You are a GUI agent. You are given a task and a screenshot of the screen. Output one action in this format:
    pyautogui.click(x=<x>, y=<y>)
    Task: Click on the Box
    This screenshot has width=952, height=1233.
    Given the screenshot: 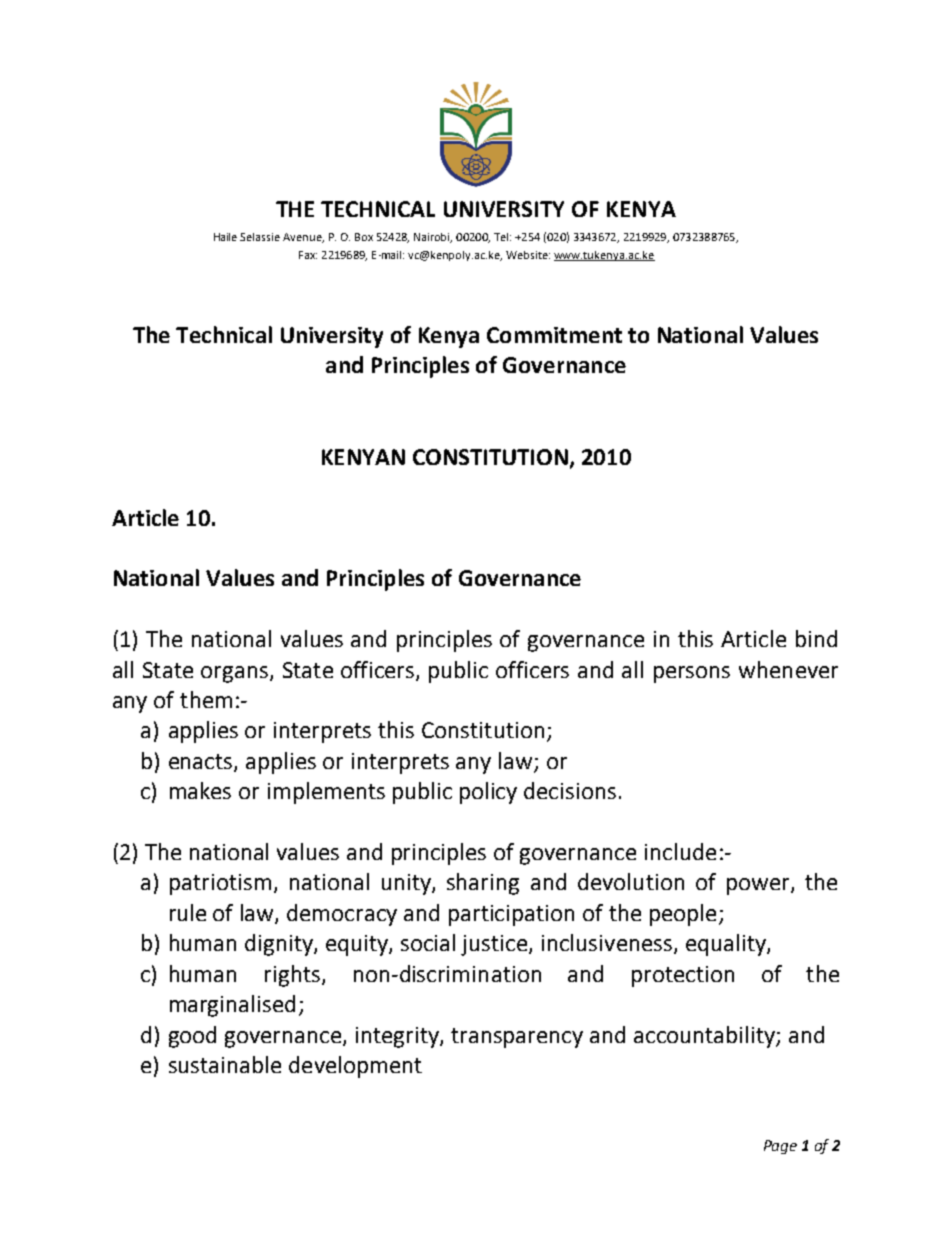 What is the action you would take?
    pyautogui.click(x=364, y=237)
